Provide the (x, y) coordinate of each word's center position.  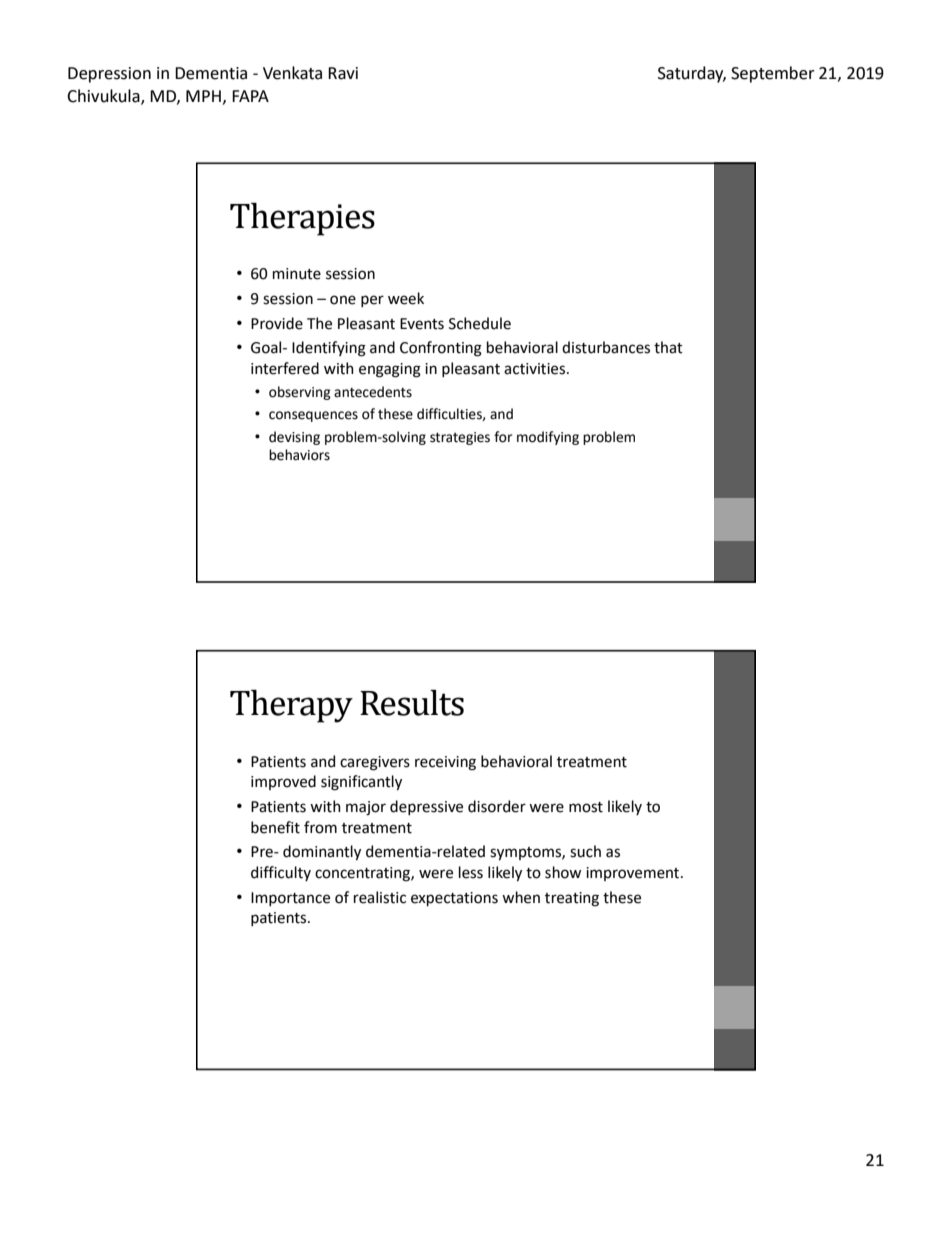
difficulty (281, 873)
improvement (634, 874)
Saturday (692, 74)
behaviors (299, 455)
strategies (460, 438)
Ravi (343, 73)
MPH (203, 96)
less (471, 872)
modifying (548, 438)
